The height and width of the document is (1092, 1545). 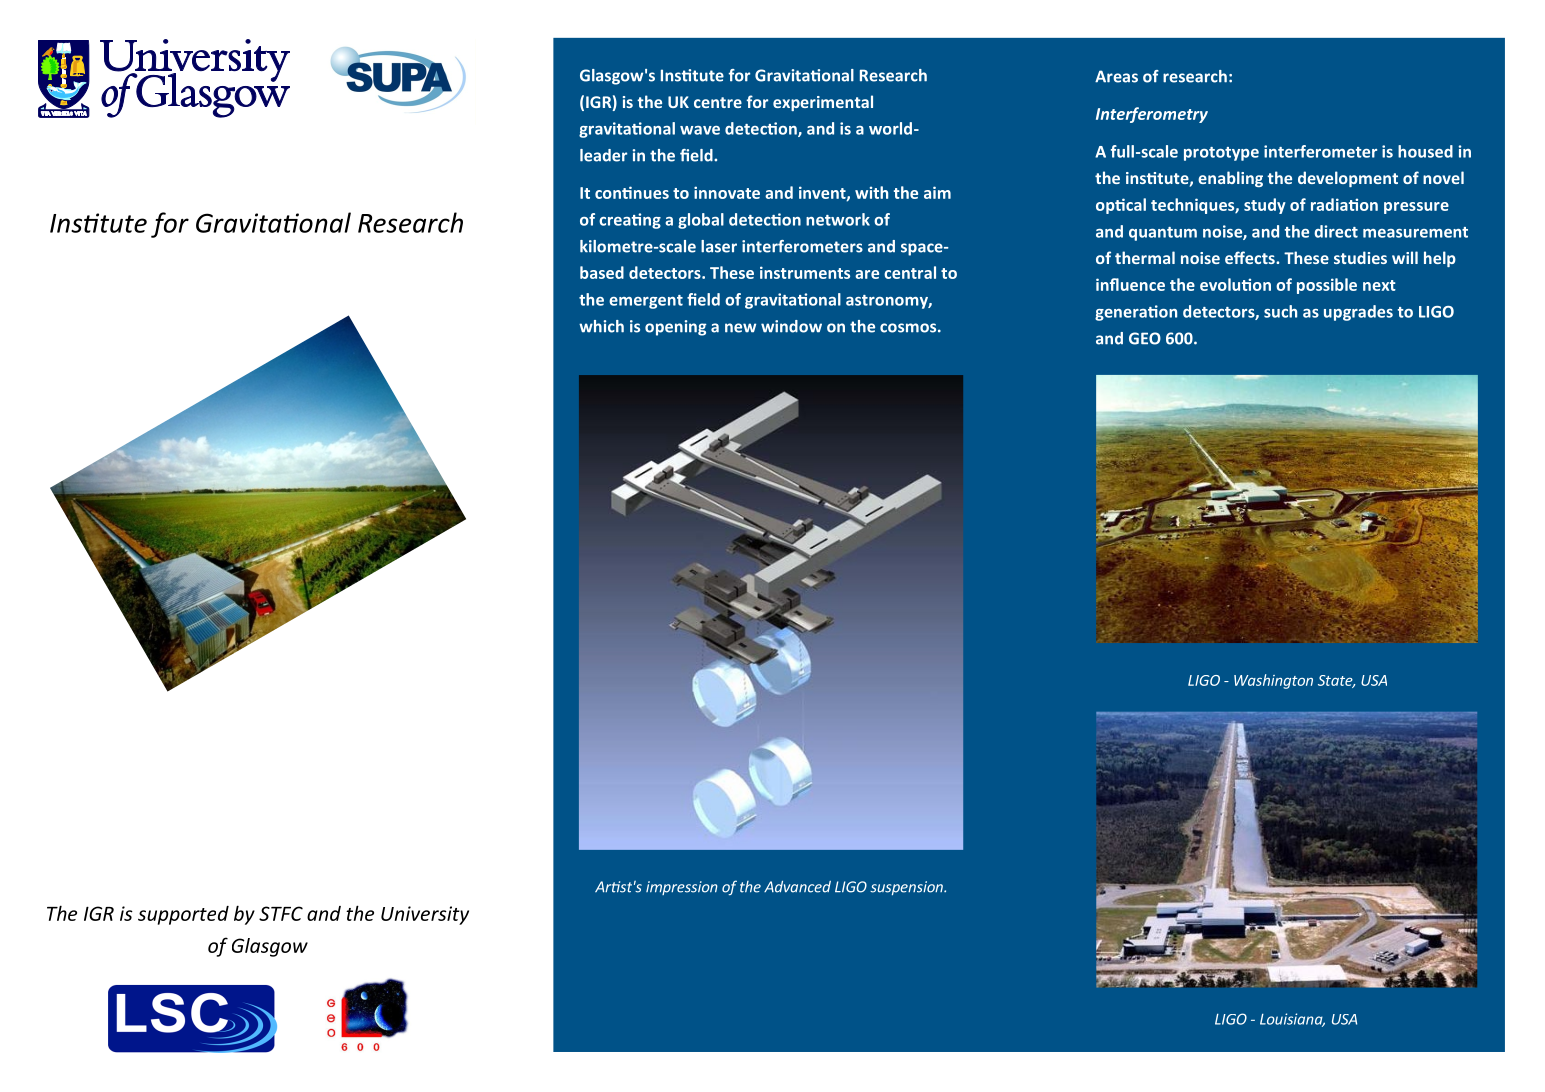 I want to click on suspension, so click(x=907, y=888).
